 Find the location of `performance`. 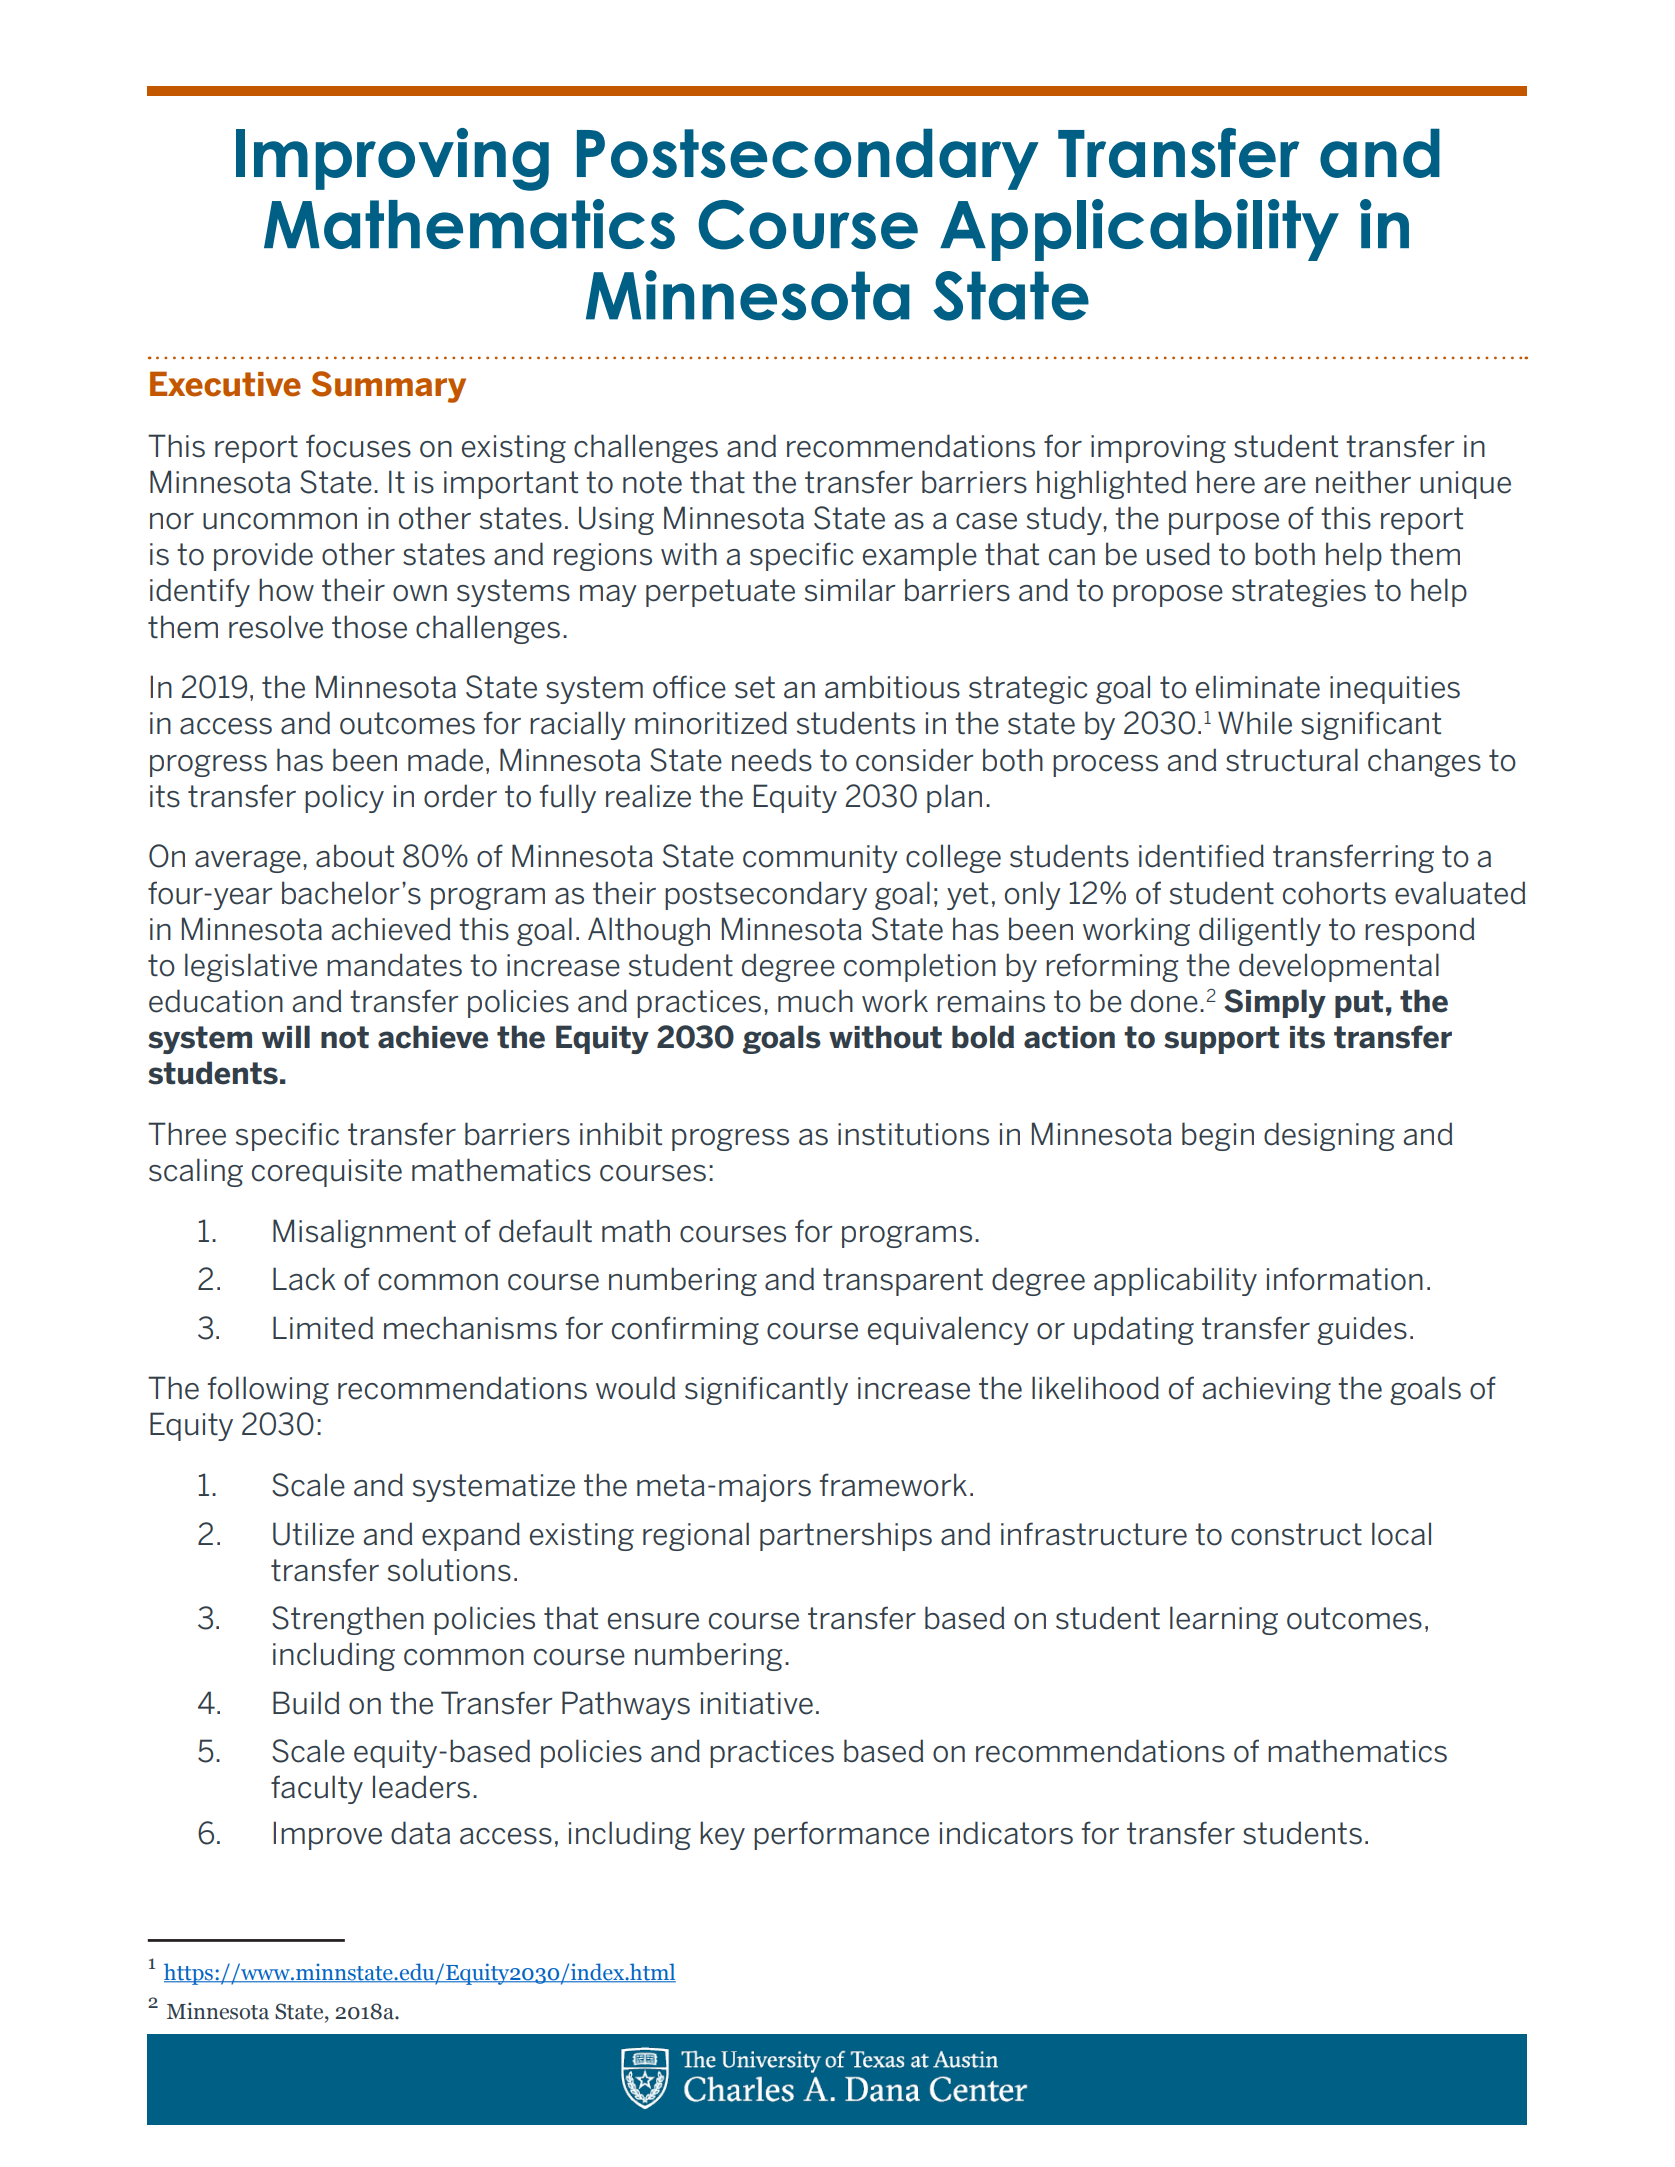

performance is located at coordinates (841, 1835).
